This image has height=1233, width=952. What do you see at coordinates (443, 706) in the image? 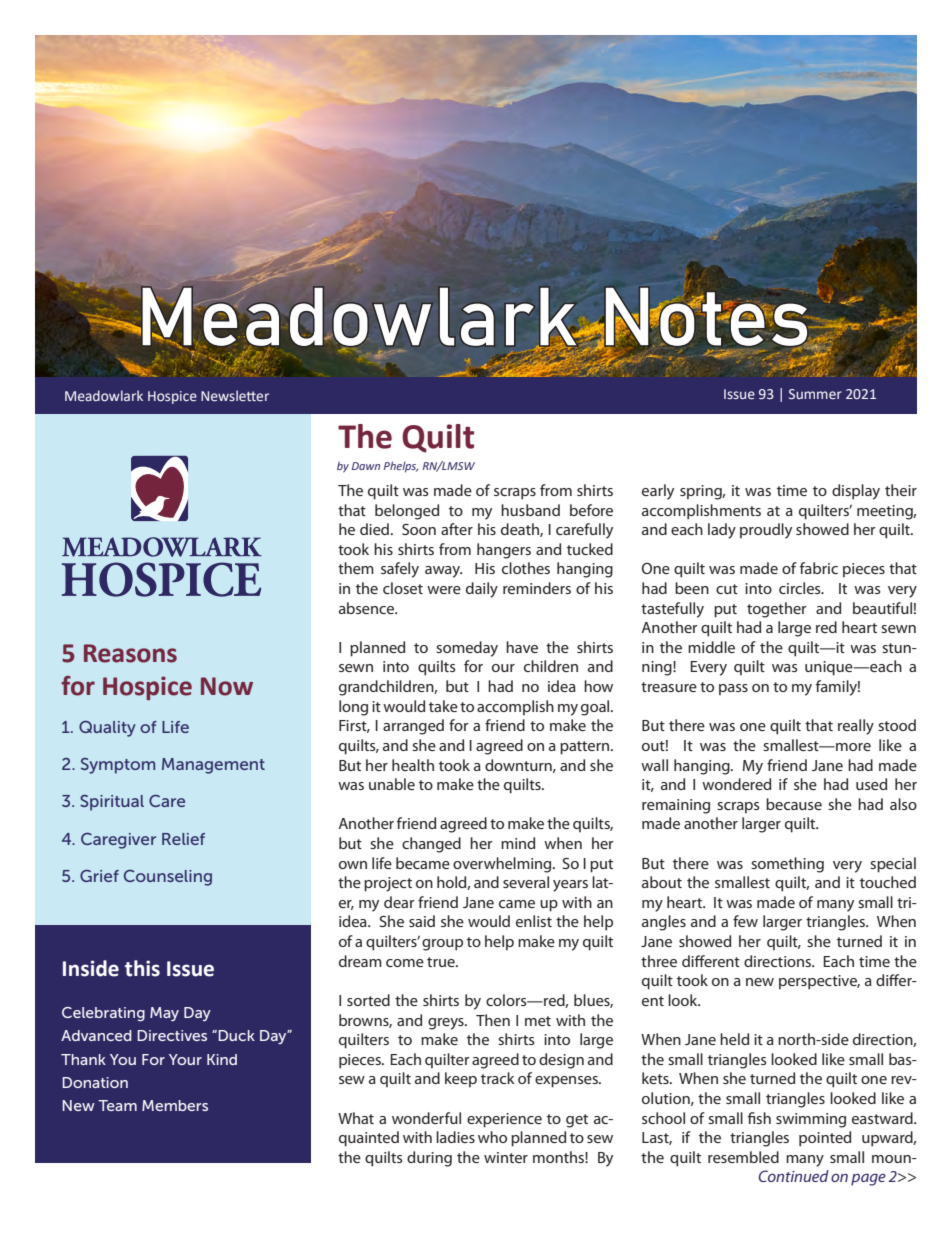
I see `take` at bounding box center [443, 706].
